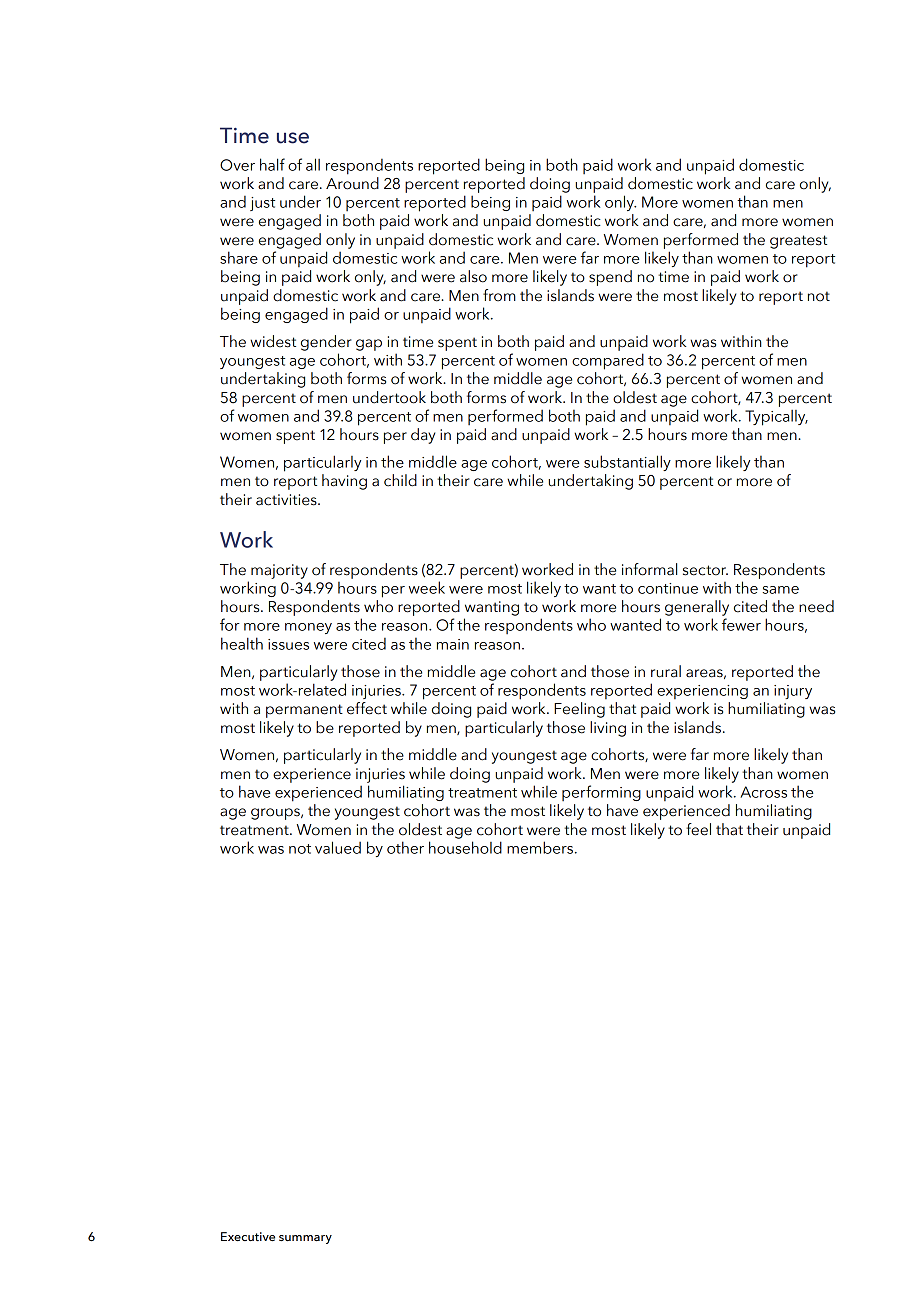 The image size is (924, 1308). I want to click on week, so click(427, 587).
